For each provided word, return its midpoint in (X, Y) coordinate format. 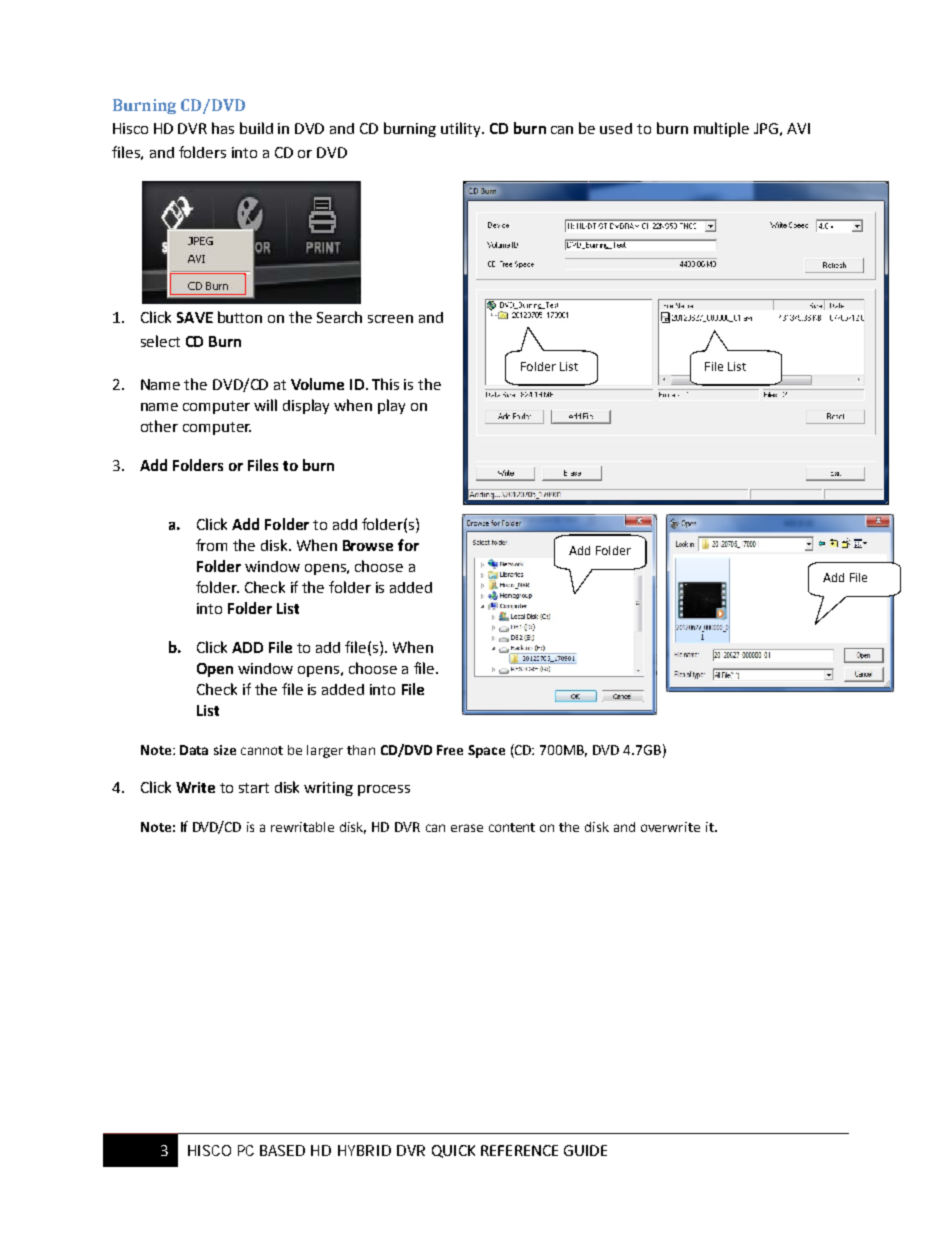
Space (486, 751)
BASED (282, 1150)
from (211, 545)
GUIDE (585, 1150)
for (408, 545)
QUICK (453, 1151)
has (223, 128)
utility (462, 129)
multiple (721, 129)
